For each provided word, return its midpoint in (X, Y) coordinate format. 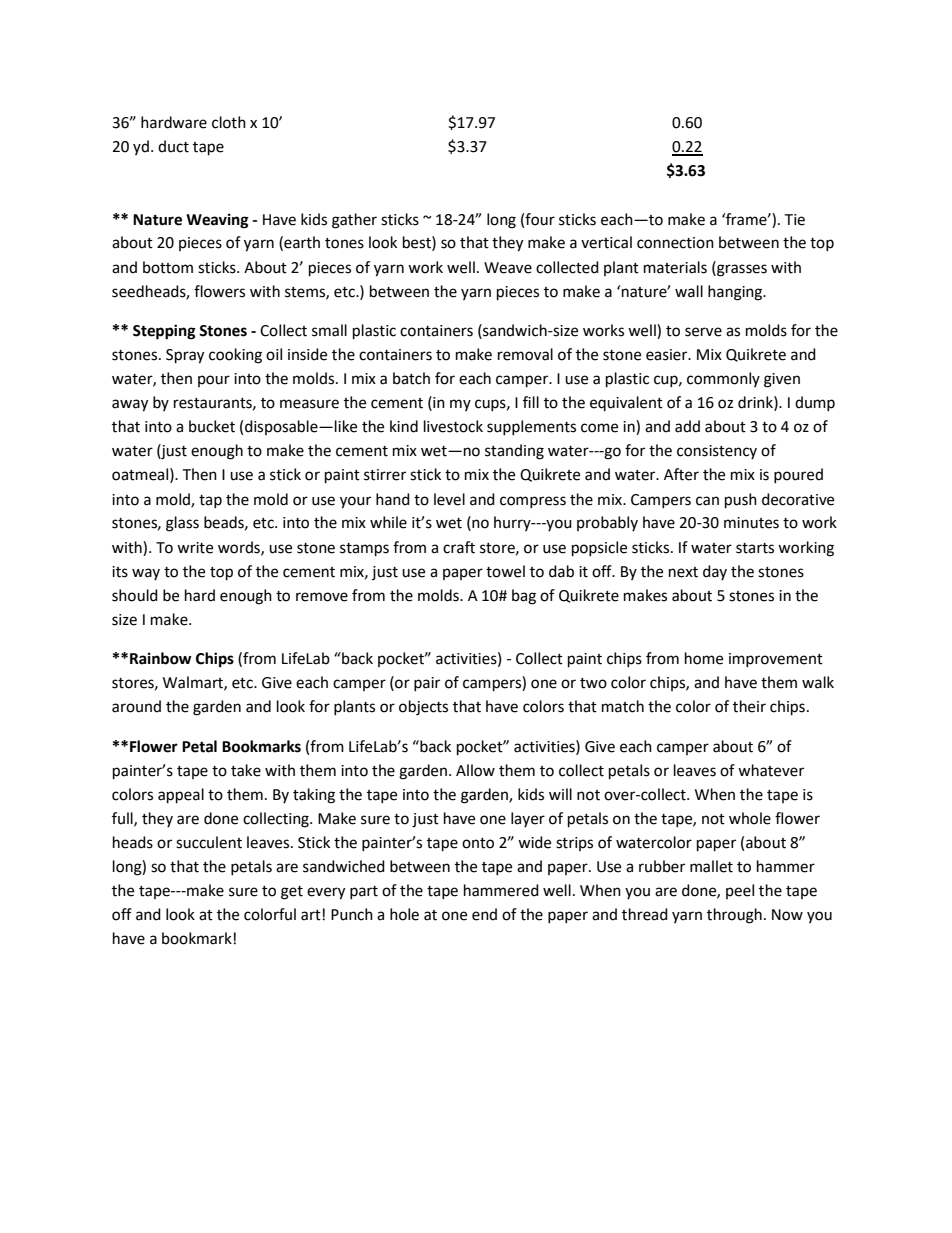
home (704, 658)
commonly (723, 379)
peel (740, 891)
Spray (185, 356)
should (135, 595)
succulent (209, 842)
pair (427, 684)
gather (354, 221)
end (484, 914)
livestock (453, 426)
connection (675, 243)
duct (173, 146)
